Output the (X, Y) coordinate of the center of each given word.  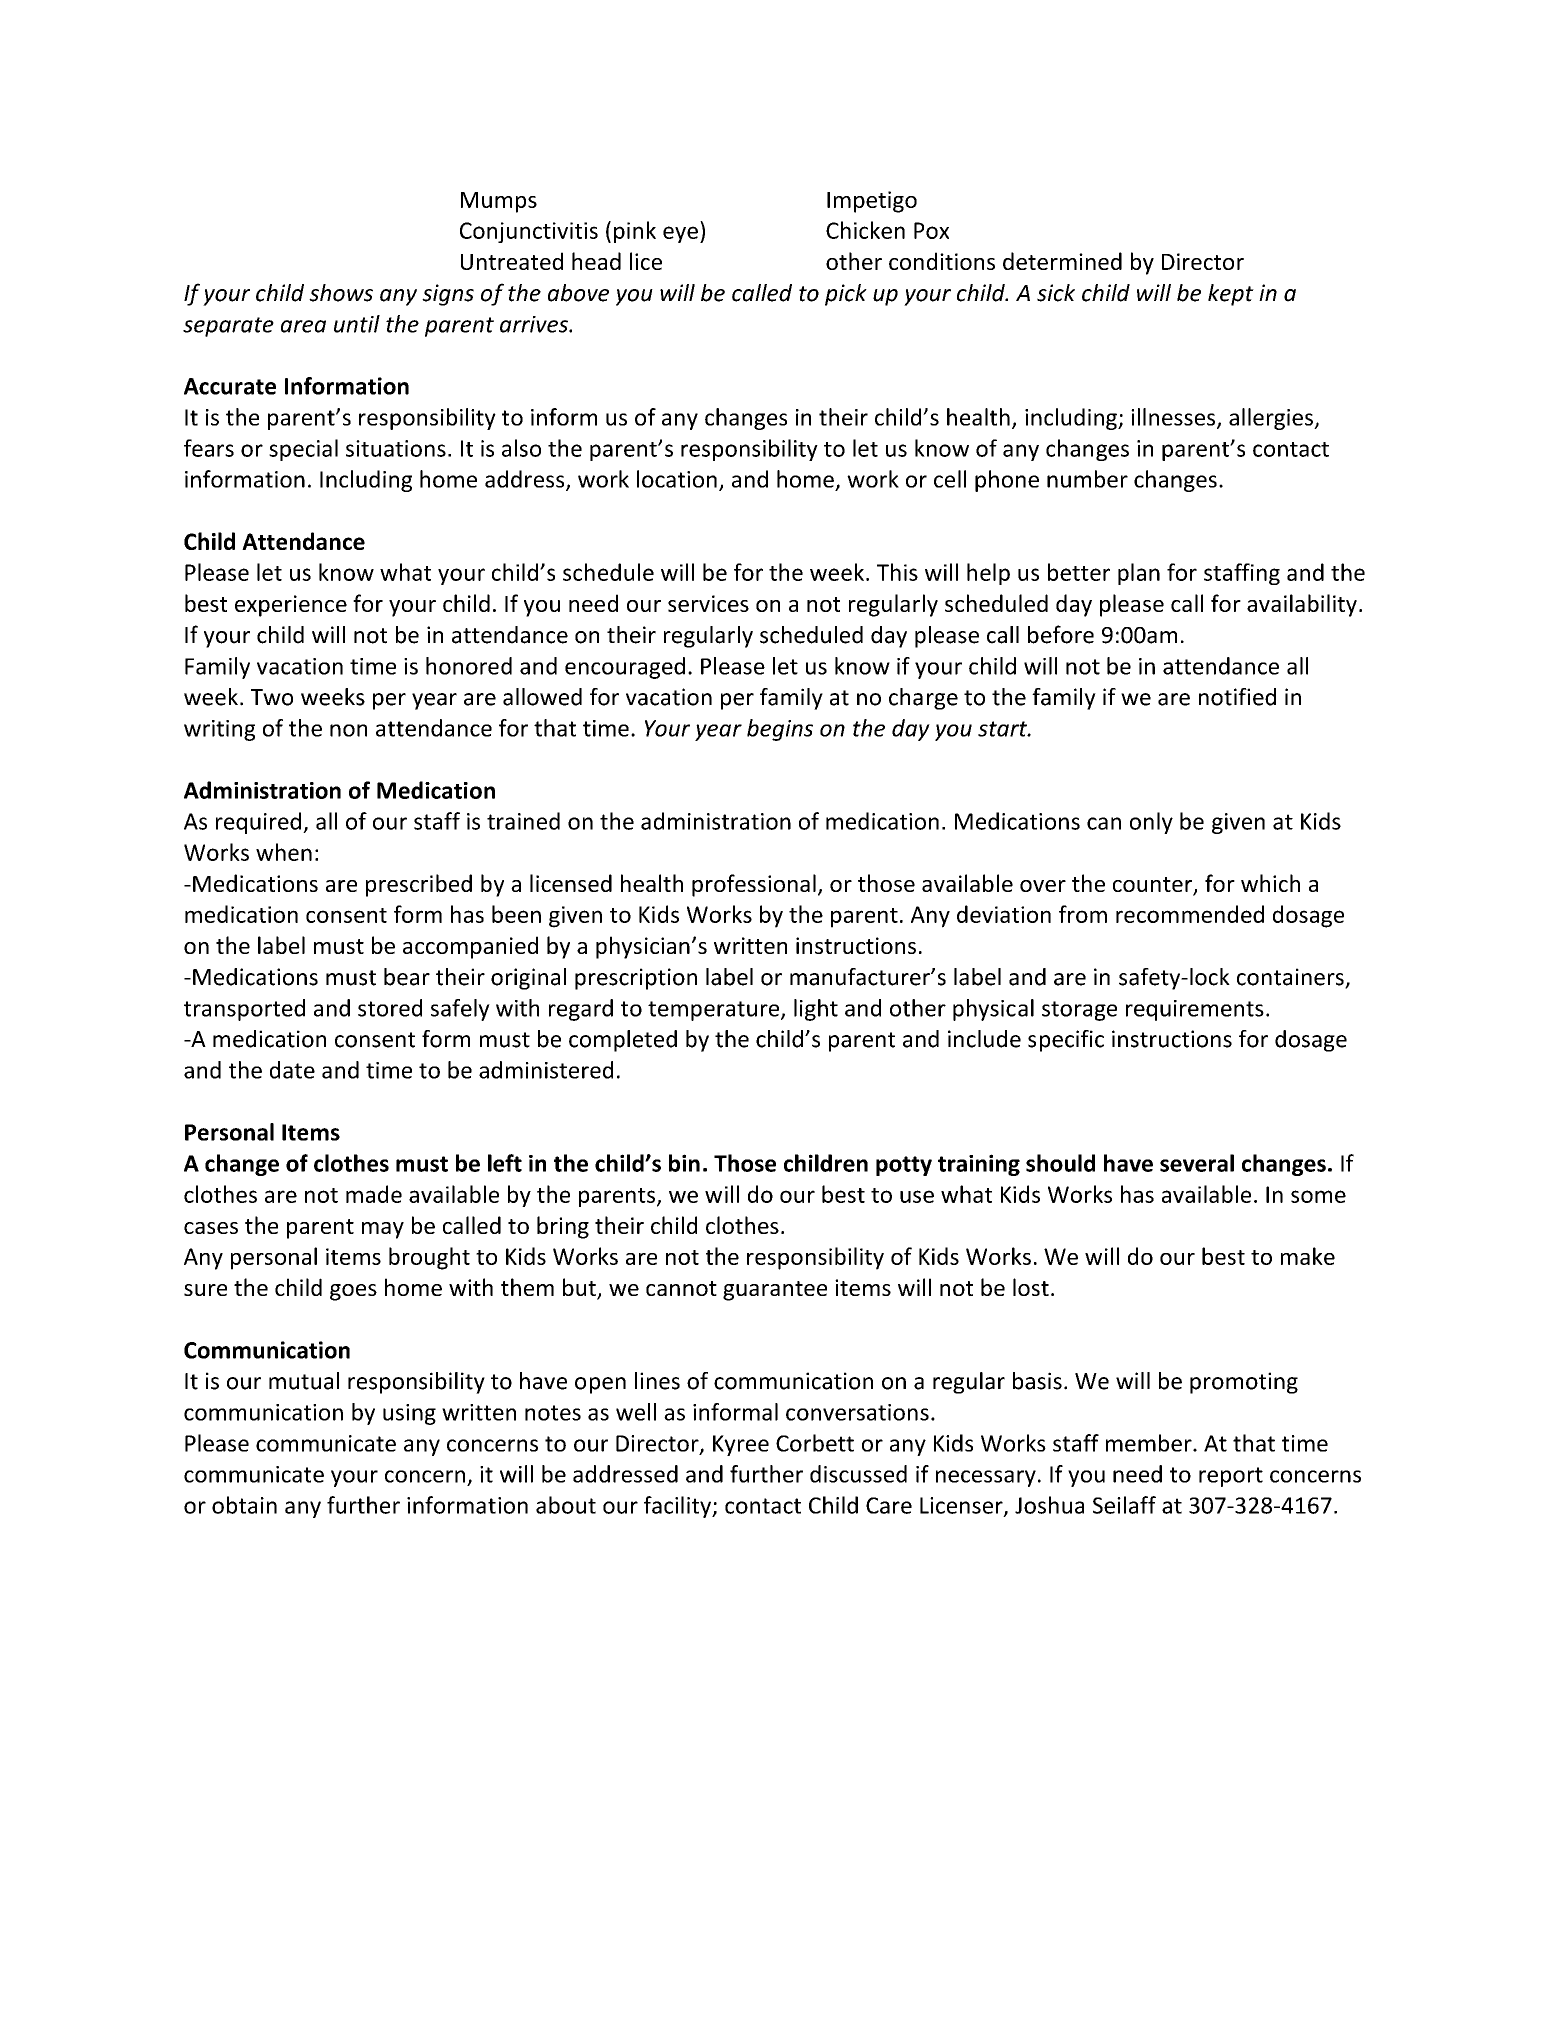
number (1087, 479)
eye (680, 234)
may (383, 1230)
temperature (715, 1011)
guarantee (775, 1291)
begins (780, 730)
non (348, 730)
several (1197, 1163)
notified (1237, 697)
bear (407, 977)
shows (341, 293)
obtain (244, 1505)
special (303, 450)
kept (1231, 295)
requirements (1195, 1010)
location (677, 479)
